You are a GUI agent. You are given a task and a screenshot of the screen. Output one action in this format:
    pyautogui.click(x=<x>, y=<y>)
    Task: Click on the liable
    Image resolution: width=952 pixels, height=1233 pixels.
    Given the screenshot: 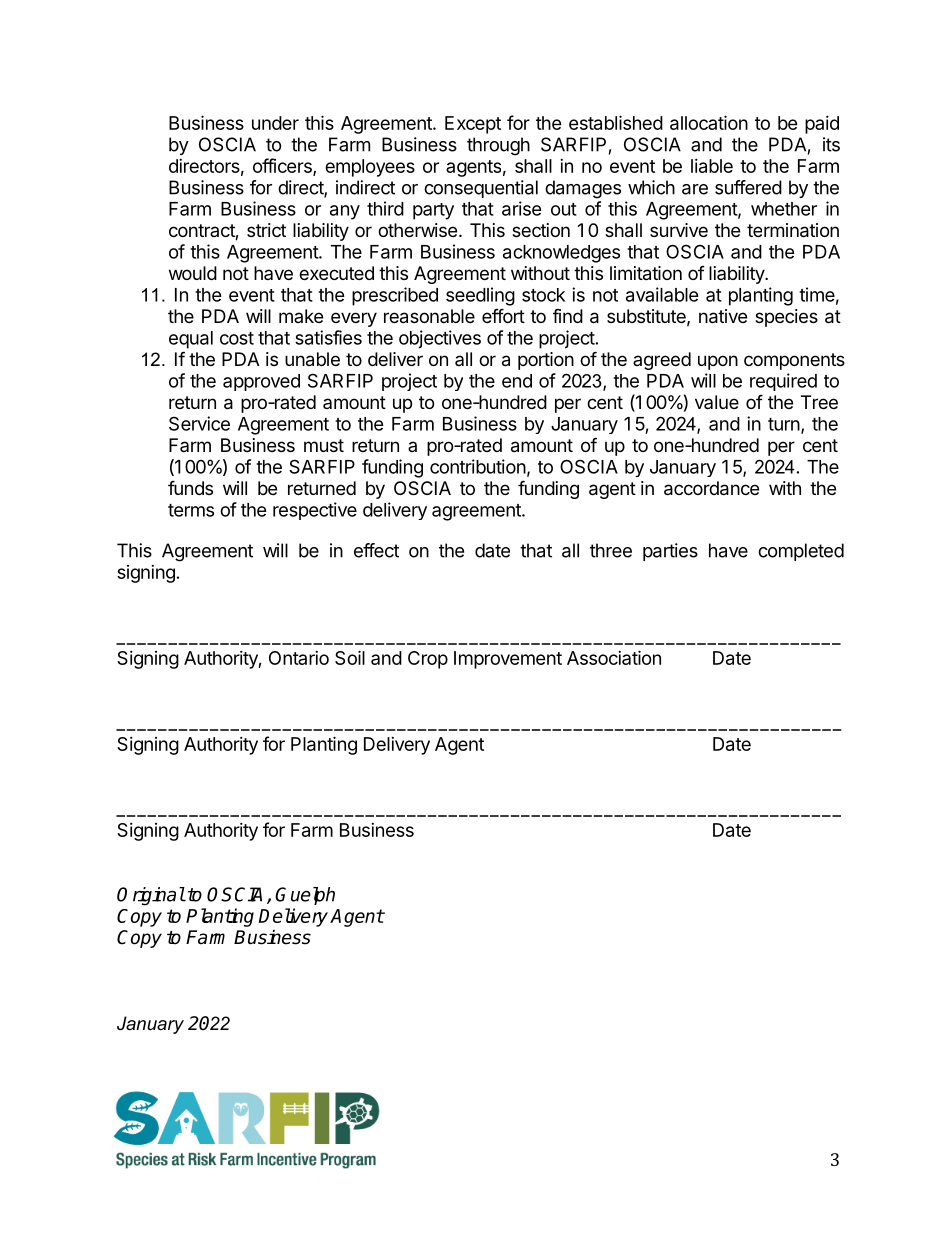 What is the action you would take?
    pyautogui.click(x=712, y=166)
